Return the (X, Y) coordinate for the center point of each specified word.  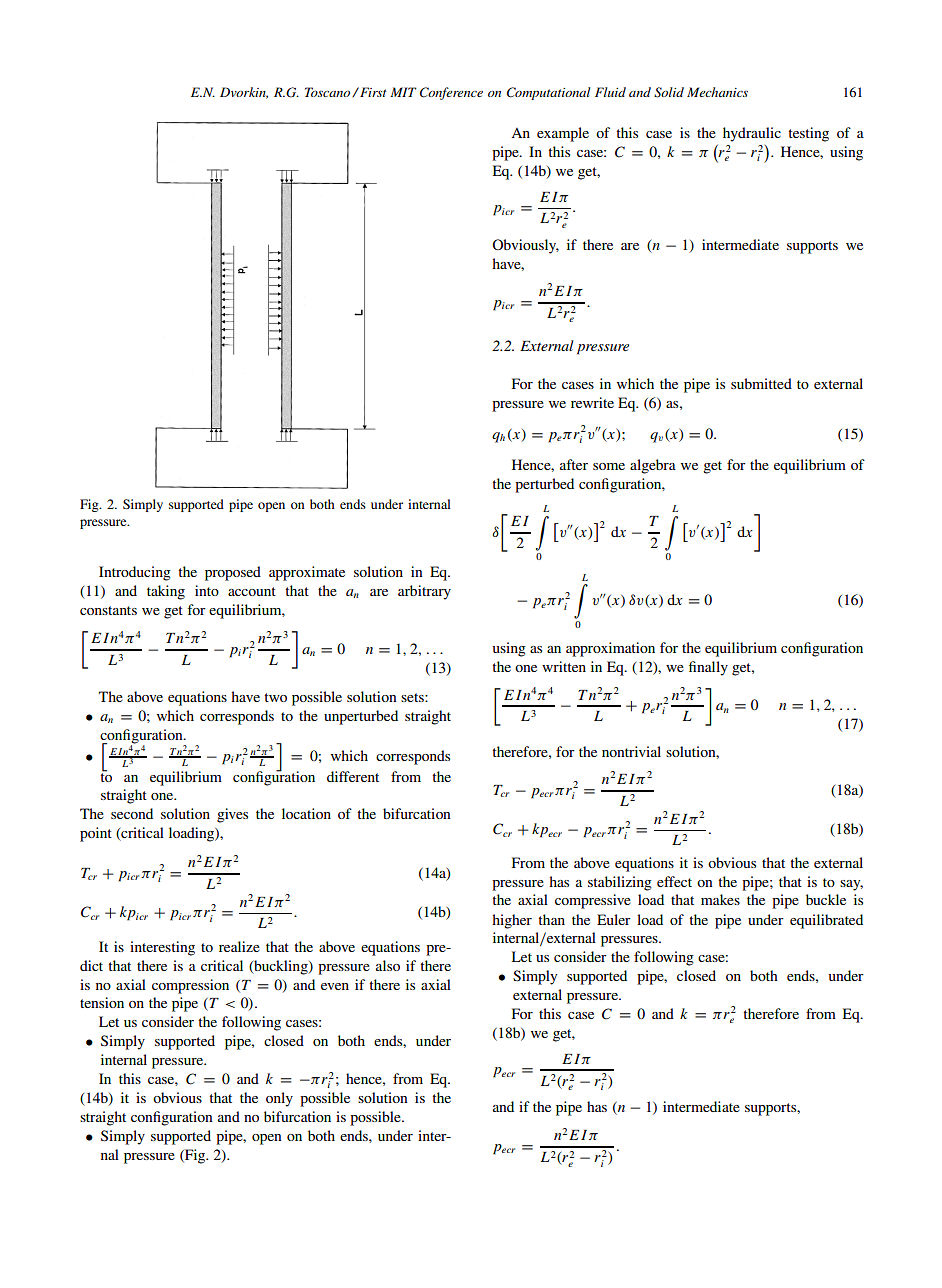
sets (413, 697)
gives (232, 815)
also (388, 965)
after (574, 464)
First (372, 92)
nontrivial (631, 751)
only (279, 1099)
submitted (761, 383)
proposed (233, 573)
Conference (451, 93)
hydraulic (752, 134)
